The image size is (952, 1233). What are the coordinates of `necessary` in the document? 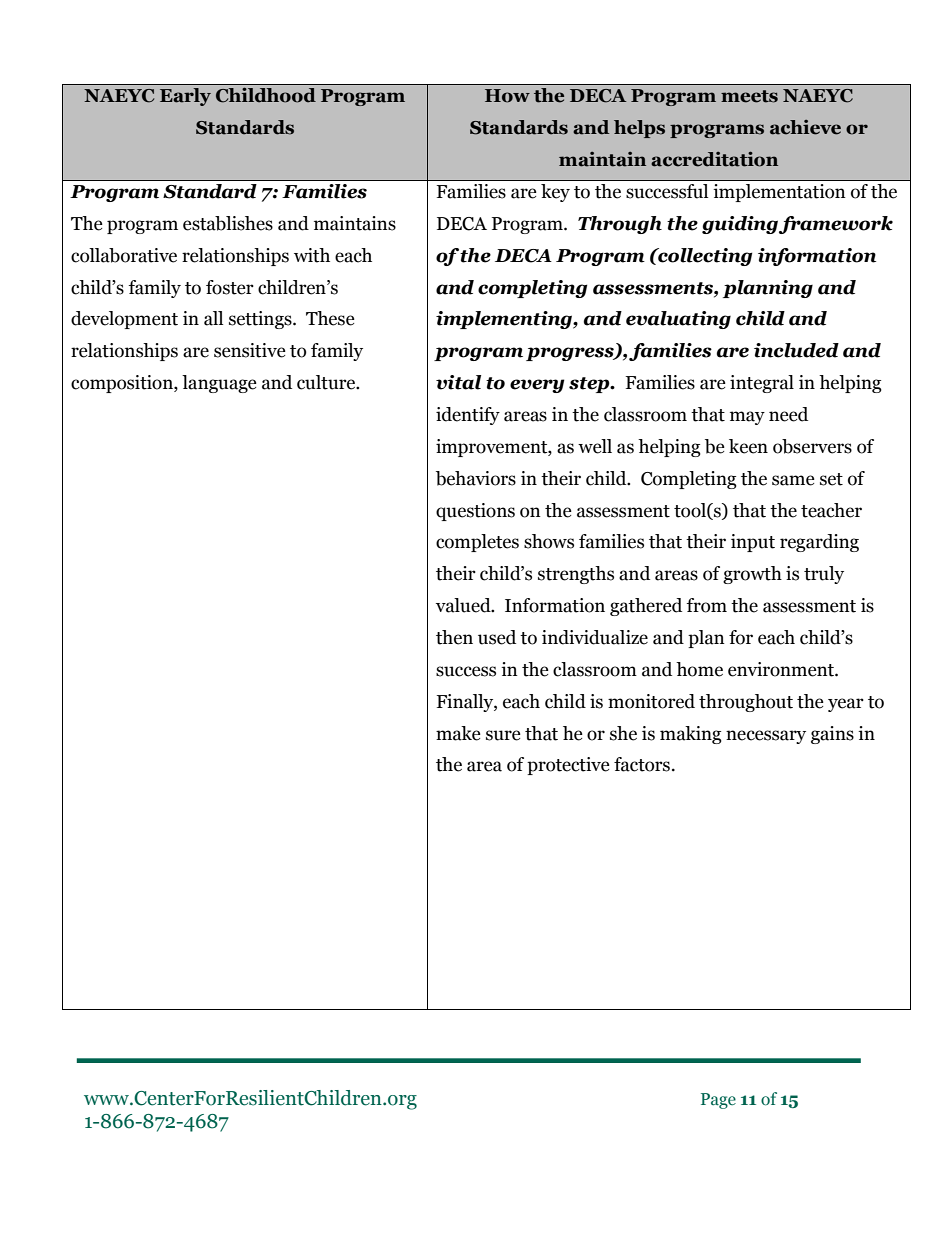 It's located at (766, 737).
